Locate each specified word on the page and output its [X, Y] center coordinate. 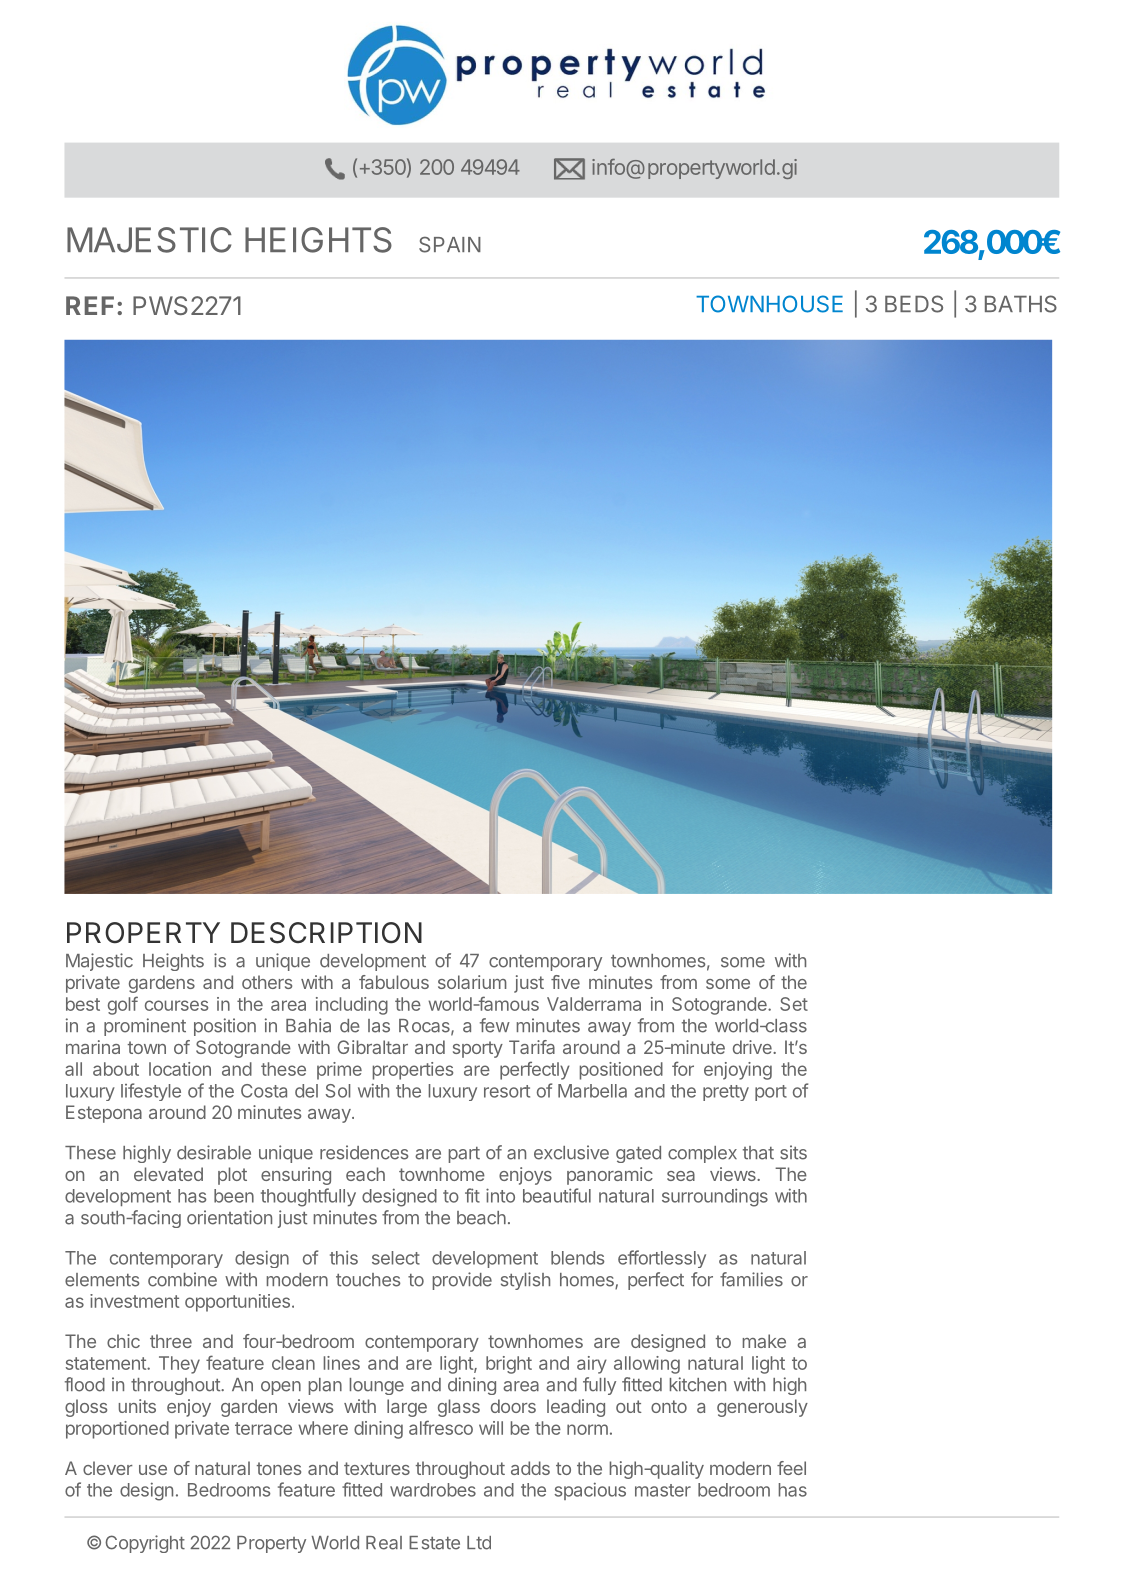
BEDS [914, 304]
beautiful [557, 1195]
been [234, 1196]
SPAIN [450, 244]
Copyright [145, 1544]
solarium [472, 982]
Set [794, 1004]
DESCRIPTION [326, 933]
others [267, 982]
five [565, 982]
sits [793, 1152]
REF [90, 305]
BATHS [1021, 304]
